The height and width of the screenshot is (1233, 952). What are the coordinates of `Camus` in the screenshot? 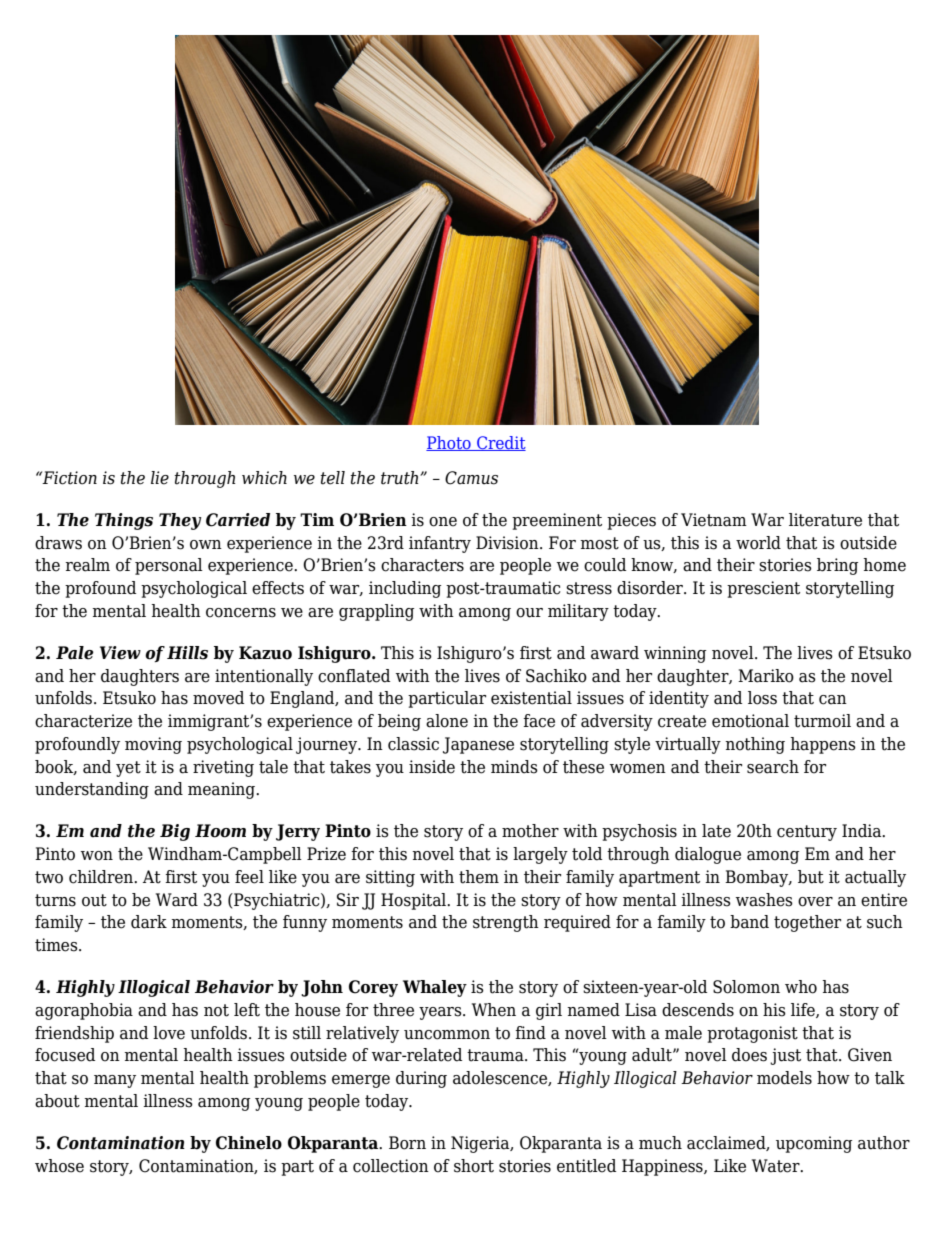 It's located at (471, 478).
